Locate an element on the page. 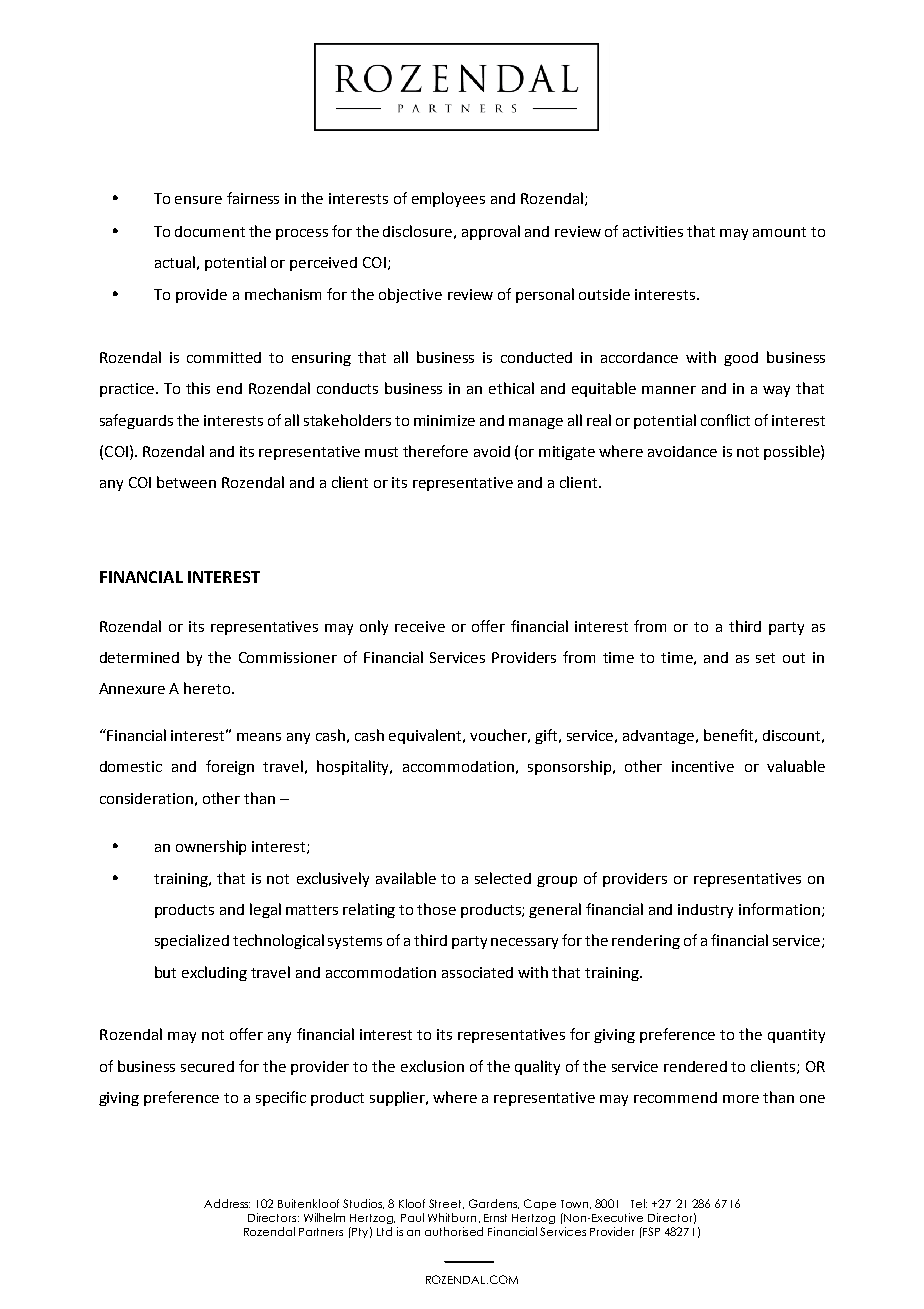 Image resolution: width=924 pixels, height=1309 pixels. equivalent is located at coordinates (427, 736).
